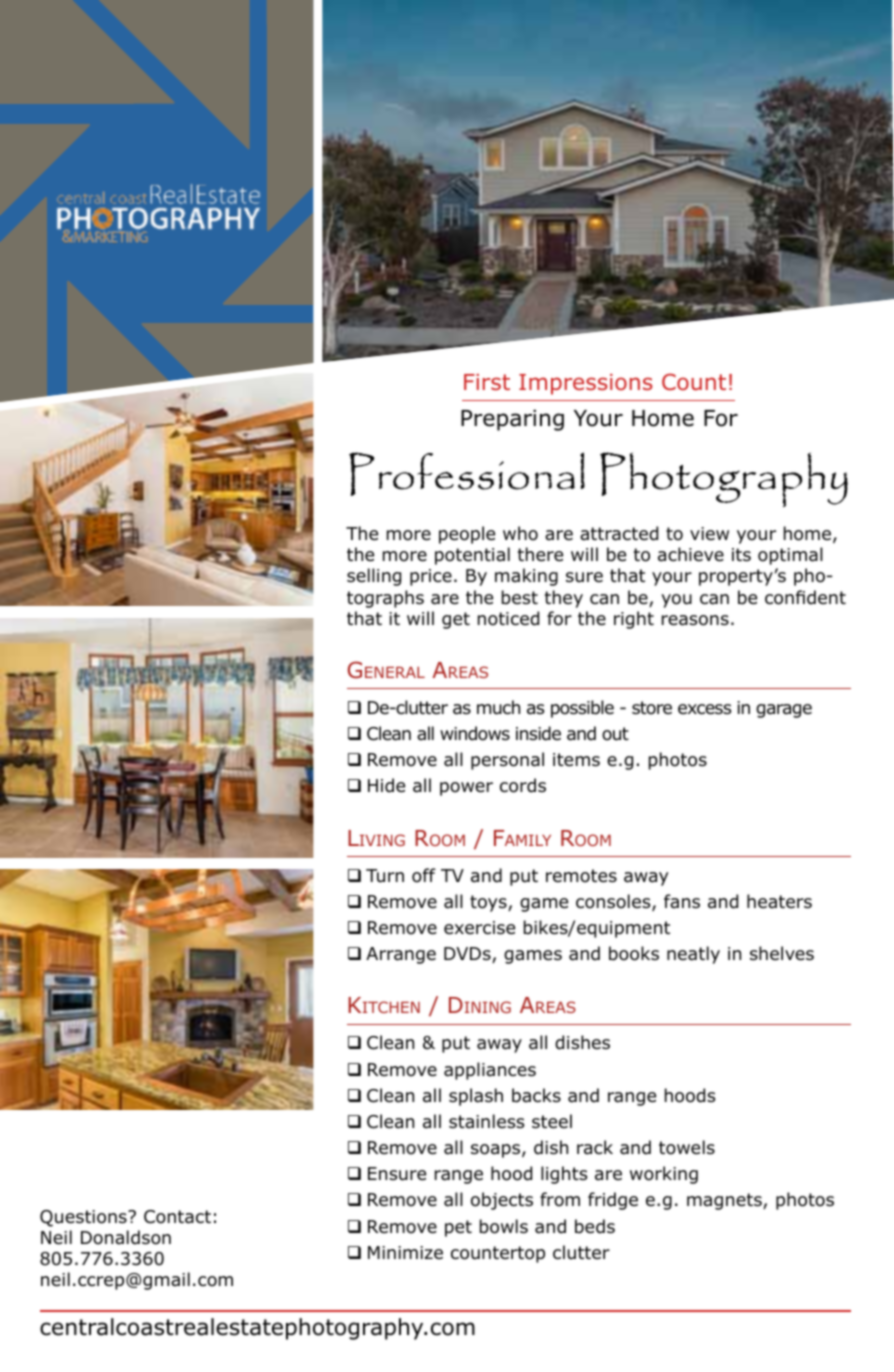 This page has height=1372, width=894. What do you see at coordinates (682, 901) in the page?
I see `fans` at bounding box center [682, 901].
